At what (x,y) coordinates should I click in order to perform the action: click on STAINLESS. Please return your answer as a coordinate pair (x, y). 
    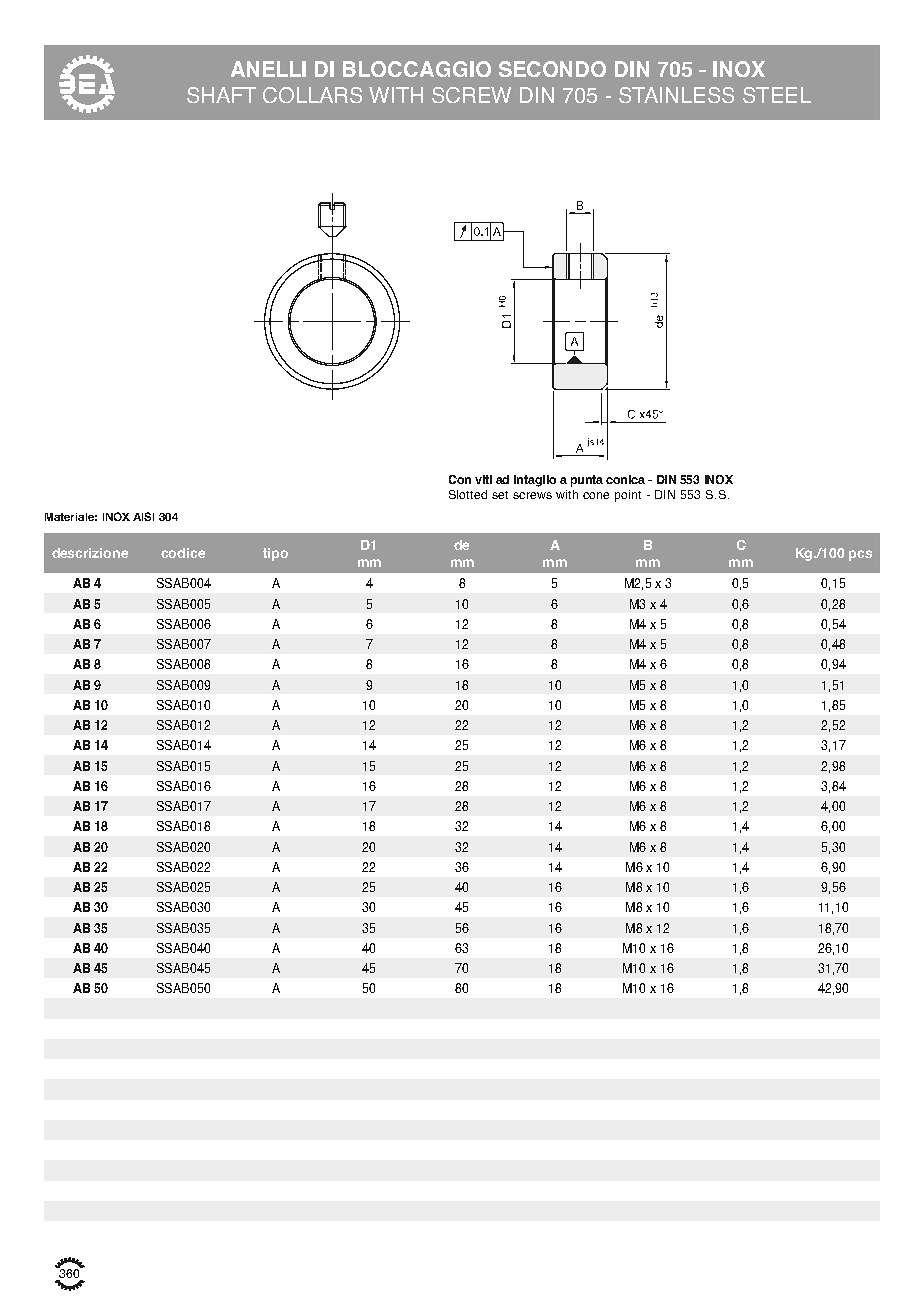
    Looking at the image, I should click on (676, 95).
